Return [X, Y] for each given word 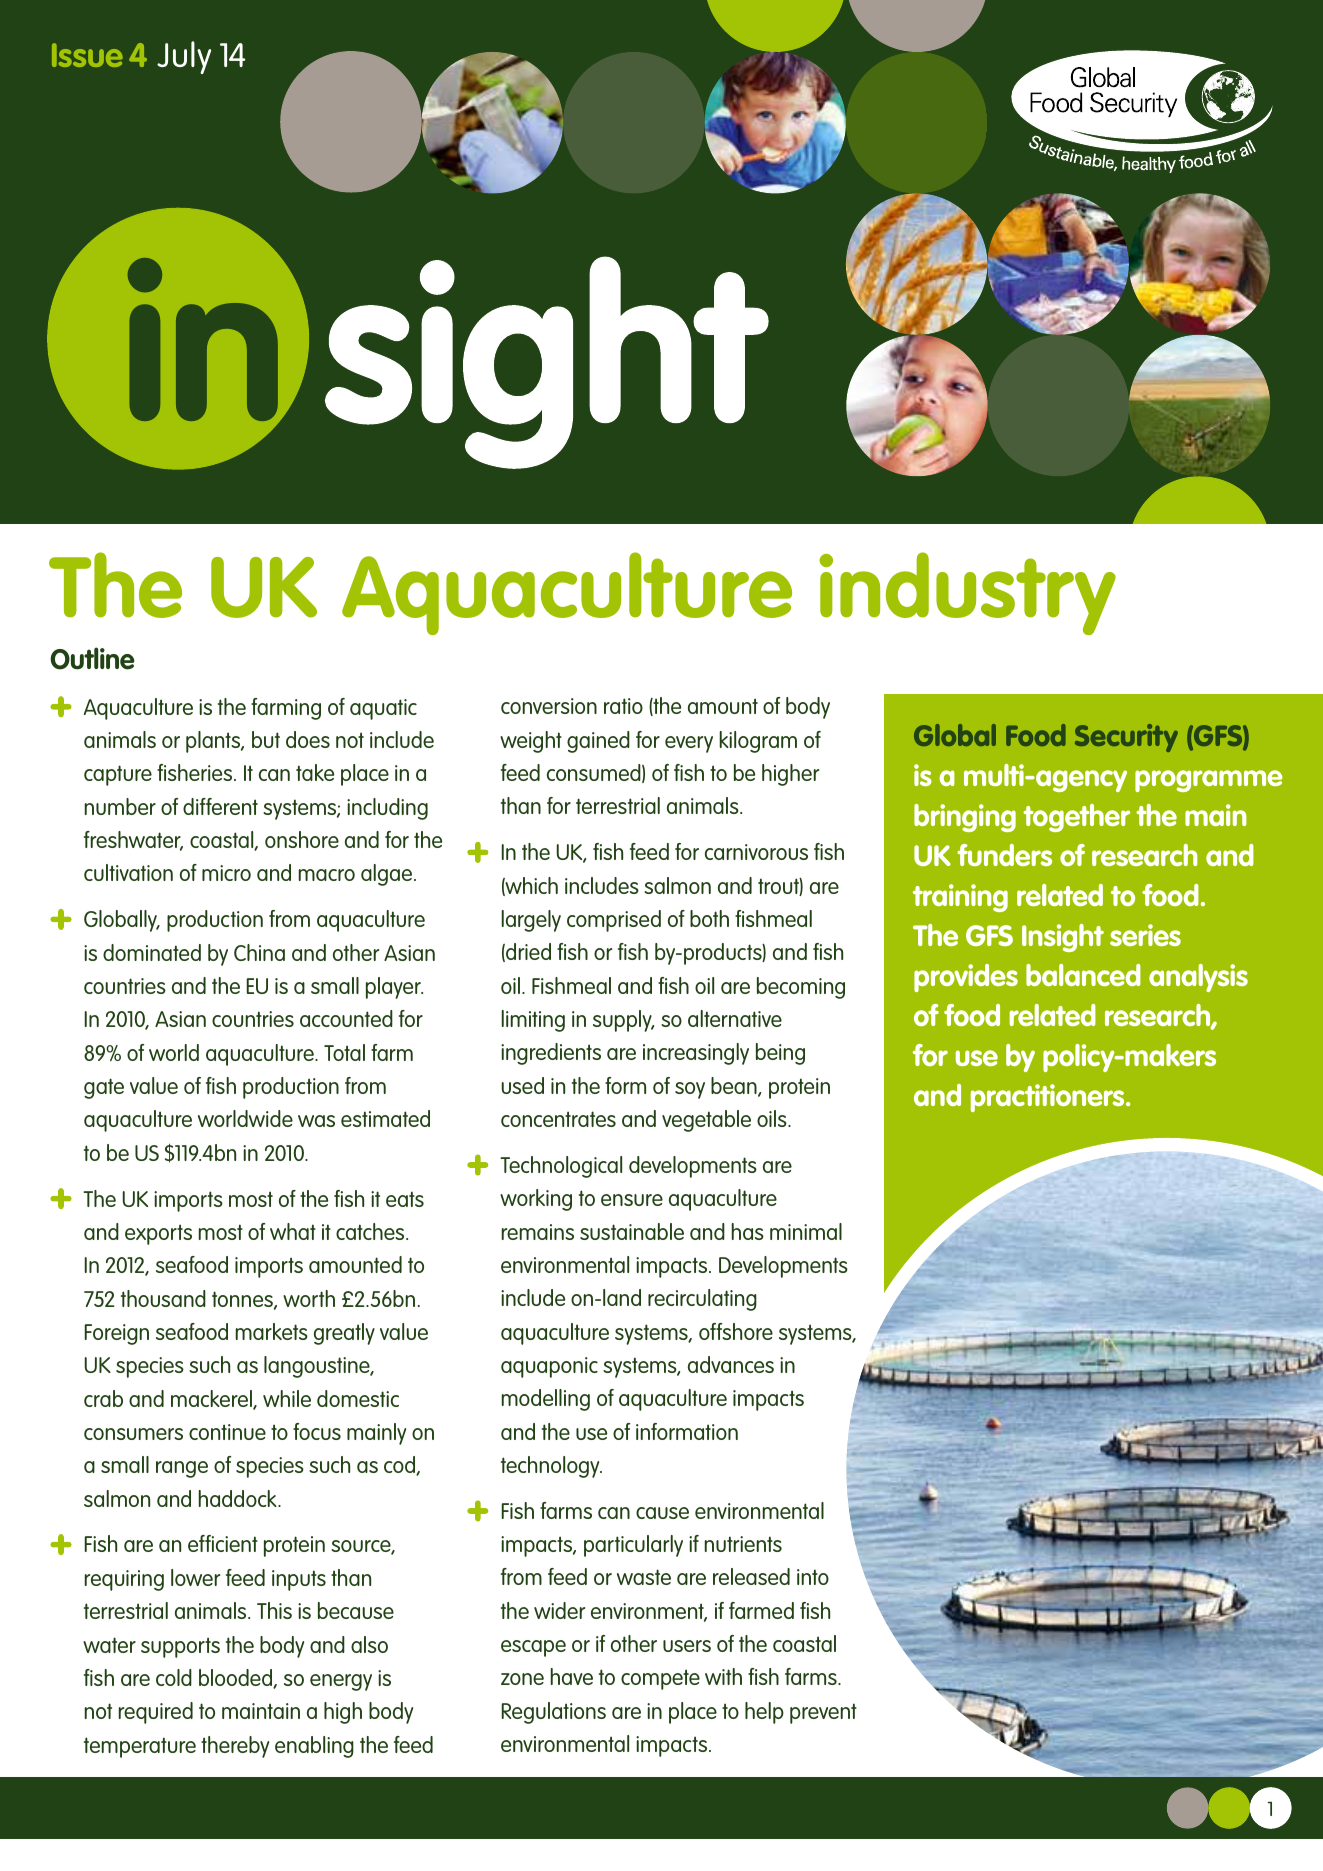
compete [660, 1679]
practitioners [1049, 1098]
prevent [823, 1713]
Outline [92, 658]
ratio [623, 706]
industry [967, 593]
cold [174, 1677]
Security [1126, 738]
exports [158, 1234]
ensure [632, 1200]
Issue [87, 55]
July [184, 57]
